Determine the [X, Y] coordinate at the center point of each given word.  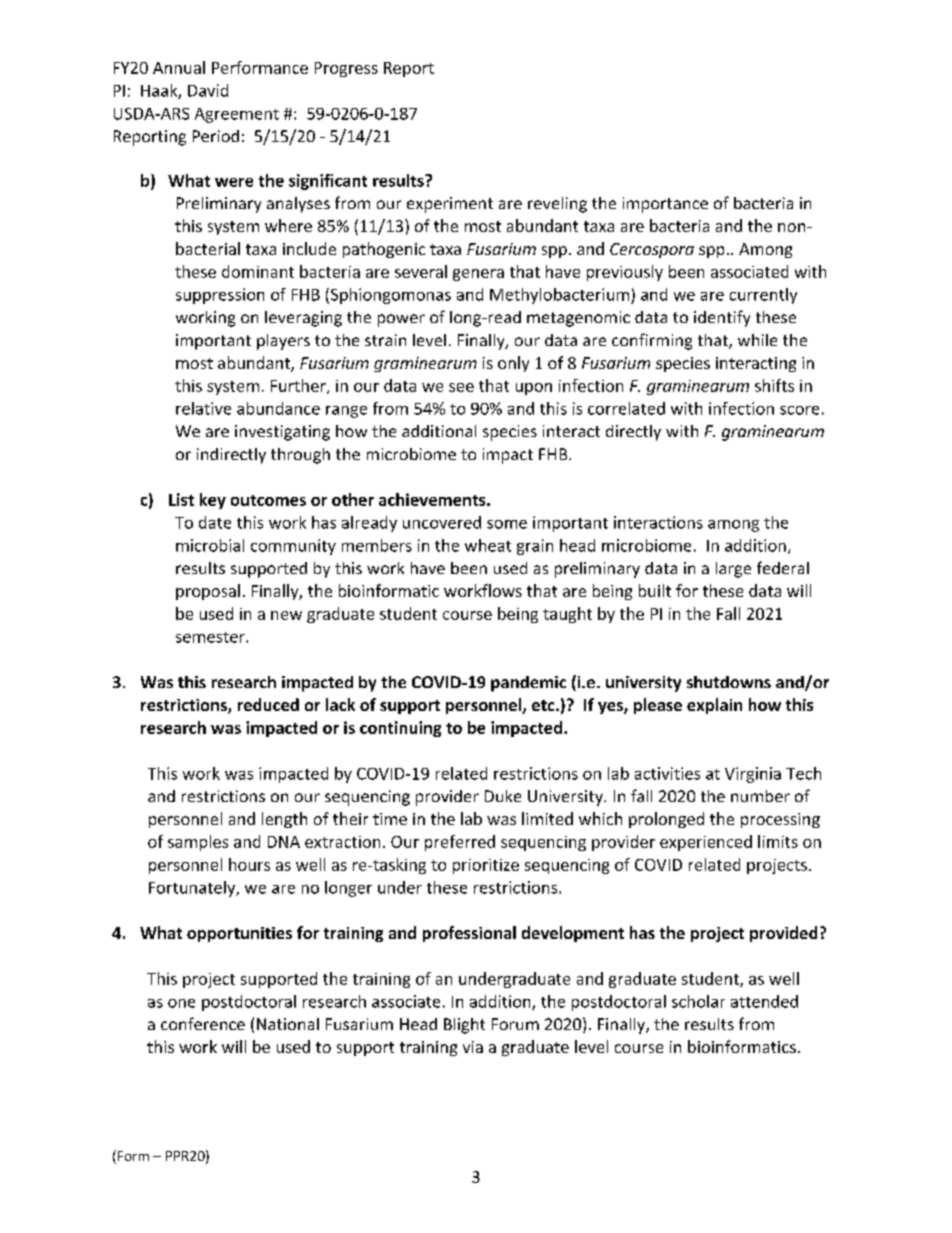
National [288, 1024]
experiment [450, 205]
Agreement [237, 115]
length [284, 820]
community [293, 547]
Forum [515, 1024]
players [283, 342]
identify [722, 318]
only [513, 364]
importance [665, 205]
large [733, 570]
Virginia [753, 775]
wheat [488, 545]
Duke [503, 796]
